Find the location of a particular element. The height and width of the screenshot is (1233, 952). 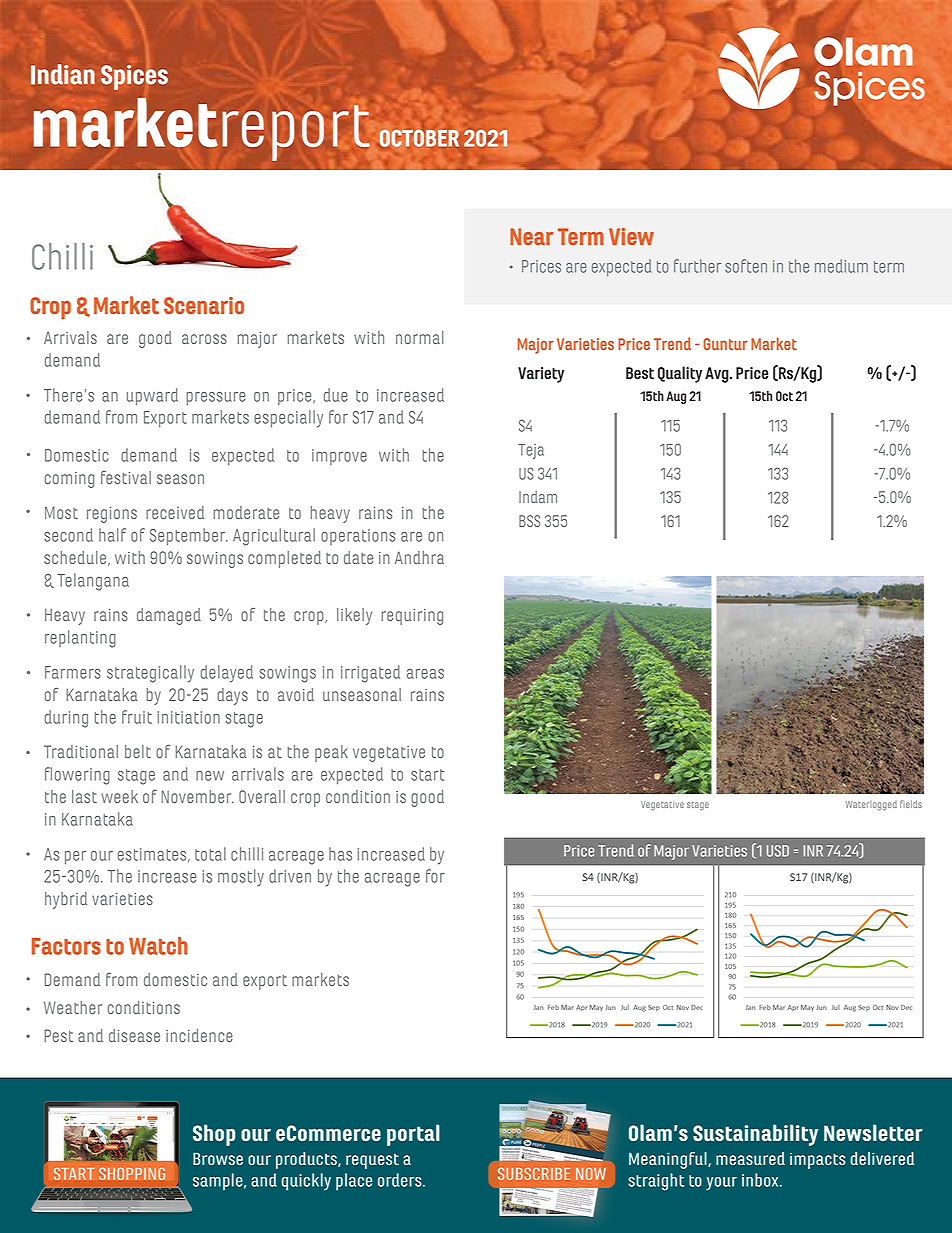

Spices is located at coordinates (134, 77).
